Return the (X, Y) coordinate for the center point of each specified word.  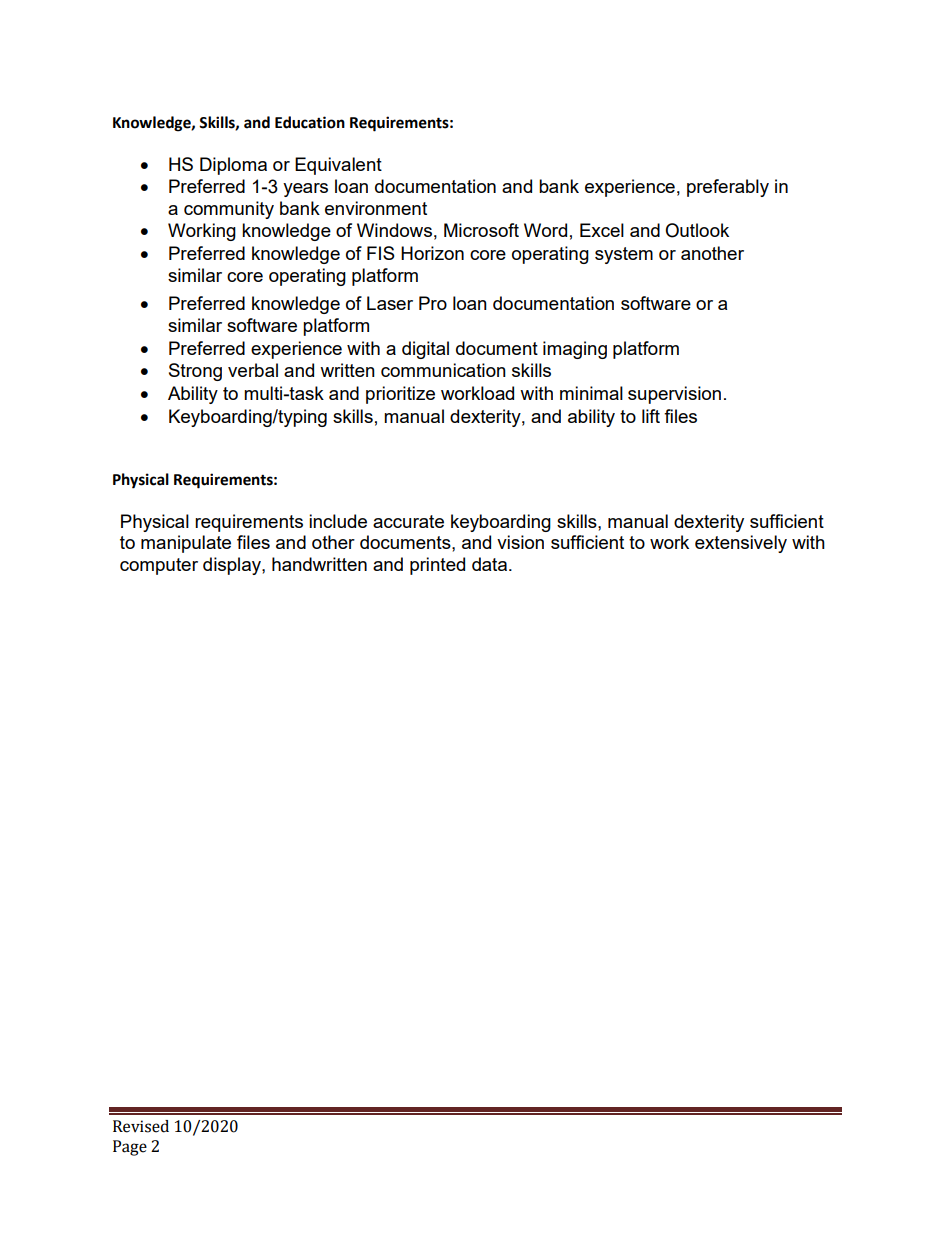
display (233, 566)
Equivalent (338, 166)
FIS (381, 253)
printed (437, 566)
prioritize (400, 395)
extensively (741, 544)
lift (651, 416)
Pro (433, 303)
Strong (195, 372)
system (624, 255)
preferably (728, 188)
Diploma (233, 166)
